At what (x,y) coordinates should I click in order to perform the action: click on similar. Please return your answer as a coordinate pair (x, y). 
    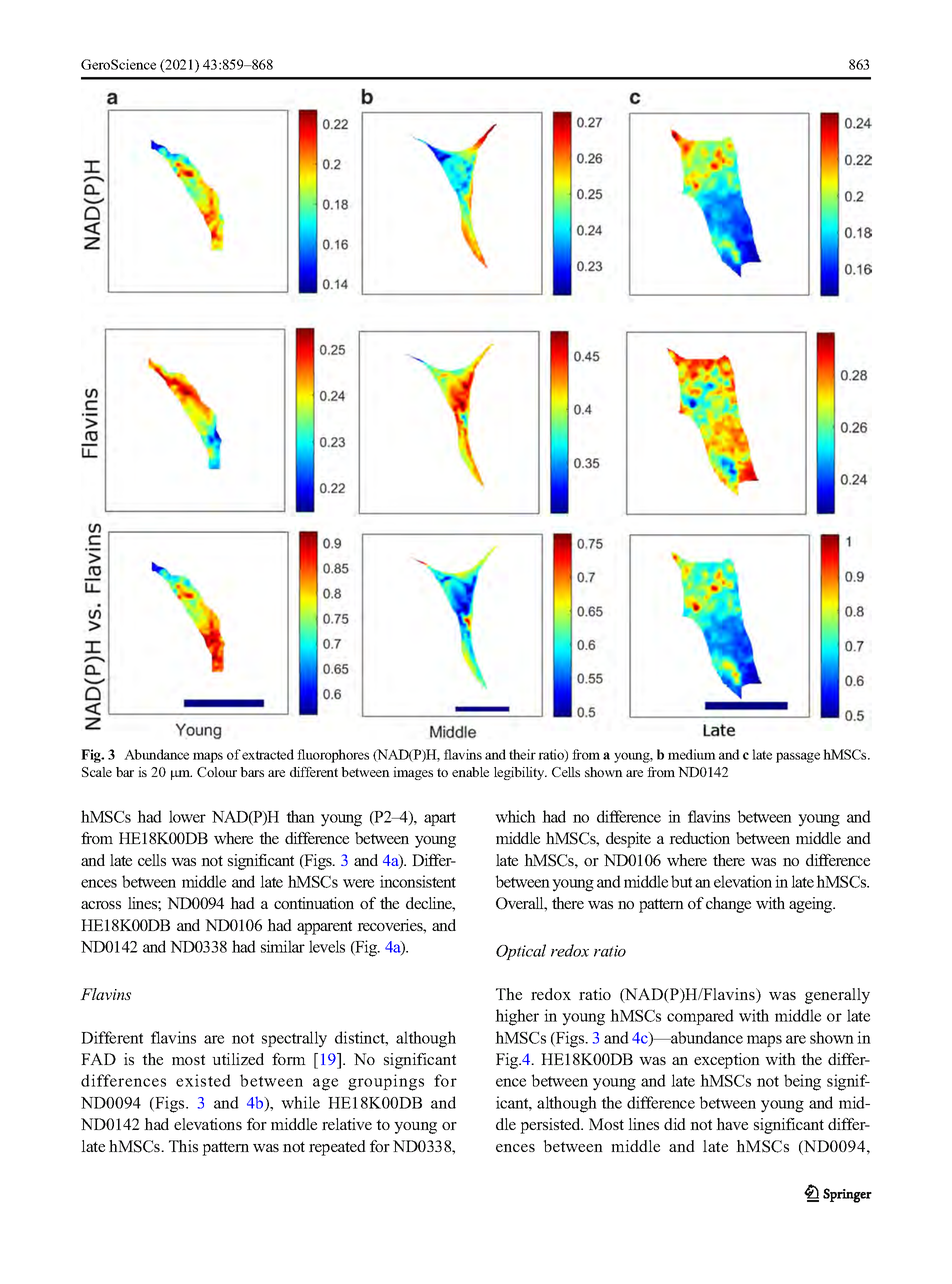
    Looking at the image, I should click on (283, 946).
